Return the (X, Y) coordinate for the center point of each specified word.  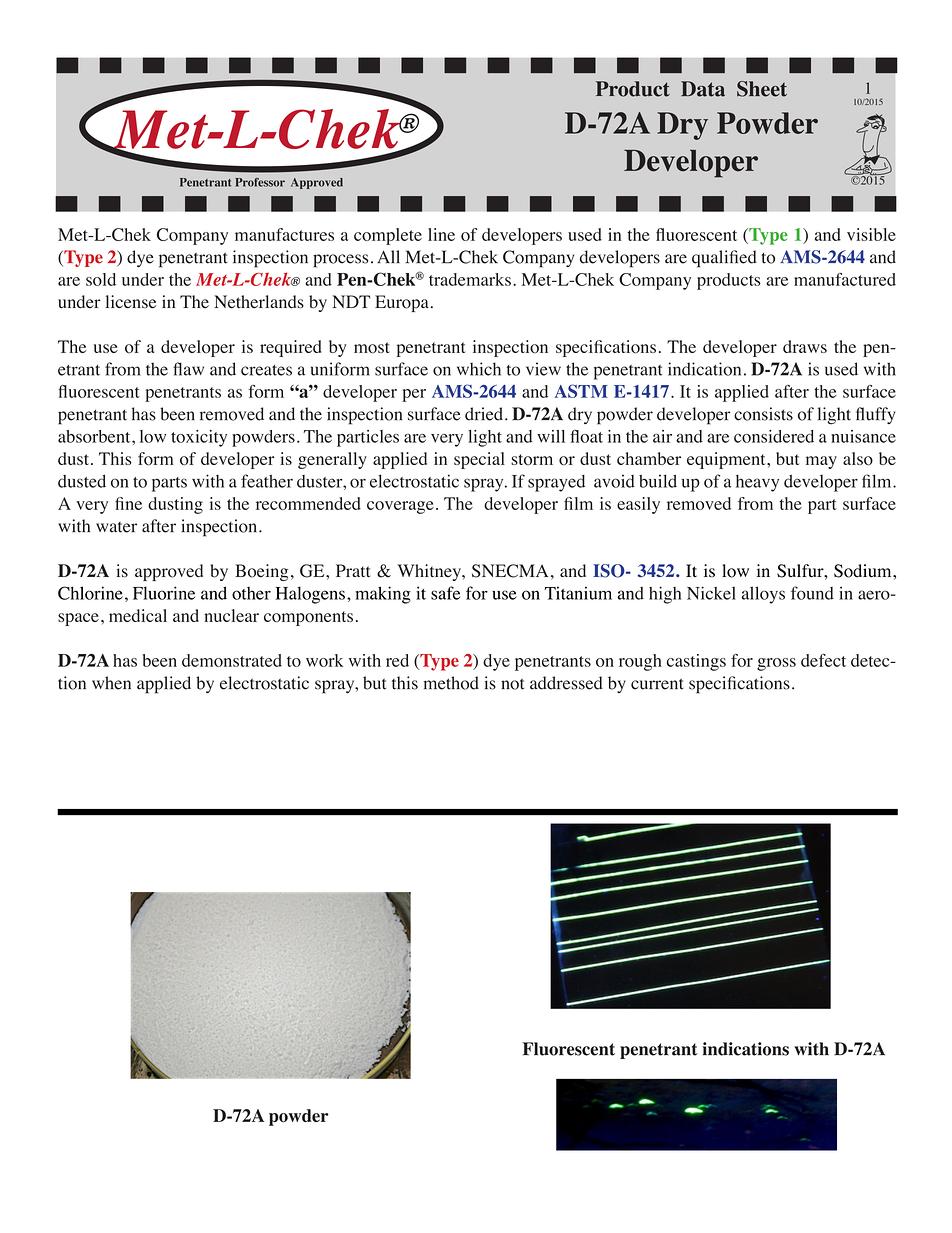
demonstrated (232, 660)
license (131, 302)
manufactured (845, 279)
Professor (260, 182)
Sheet (762, 89)
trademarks (470, 279)
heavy (757, 483)
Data (703, 89)
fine (128, 503)
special (479, 460)
